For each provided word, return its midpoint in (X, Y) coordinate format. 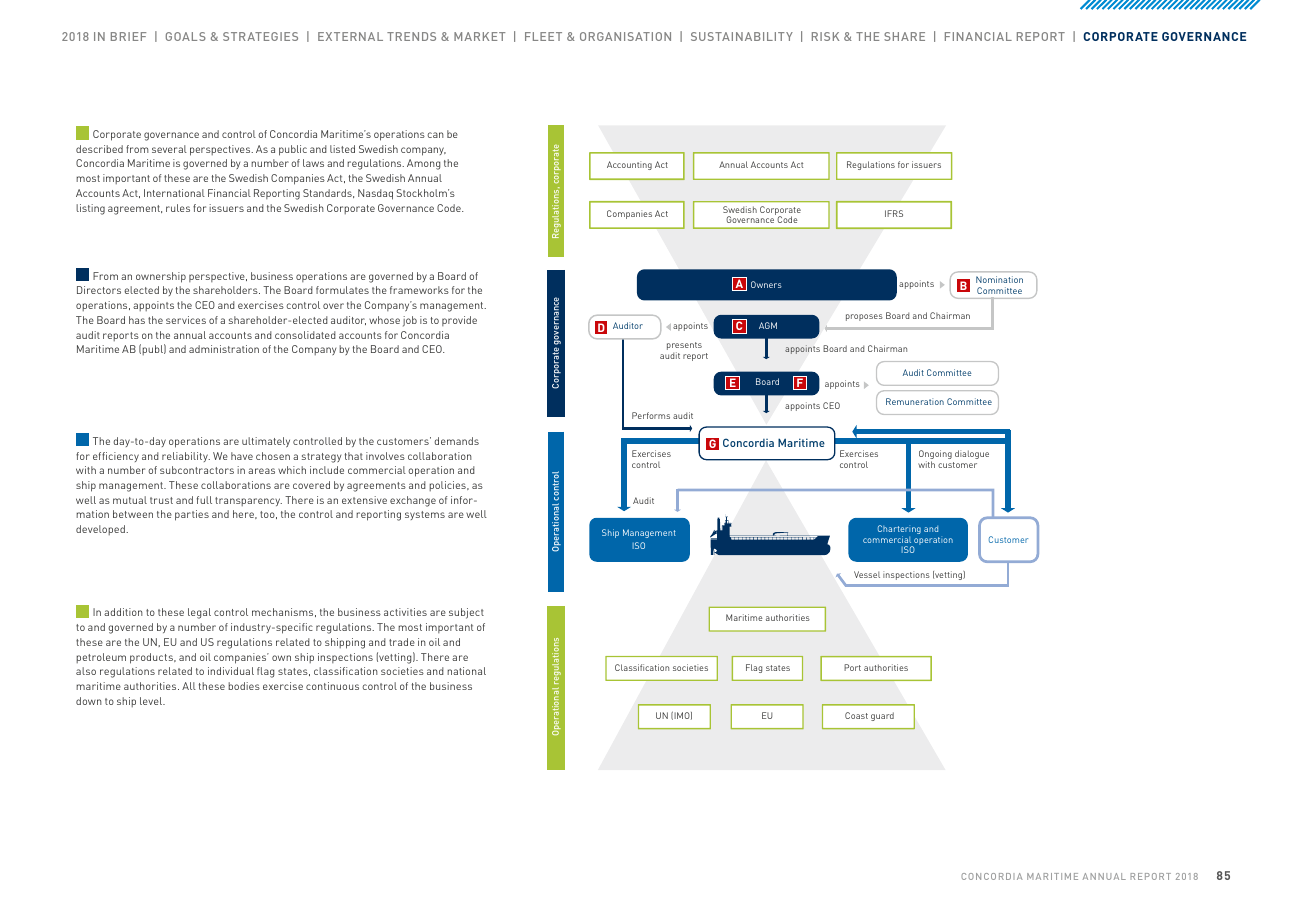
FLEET (543, 36)
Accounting (629, 165)
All (189, 686)
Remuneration (915, 401)
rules (178, 208)
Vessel (867, 574)
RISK (825, 36)
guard (882, 716)
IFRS (894, 213)
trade (402, 642)
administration (224, 349)
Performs (651, 415)
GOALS (186, 36)
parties (192, 515)
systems (425, 515)
